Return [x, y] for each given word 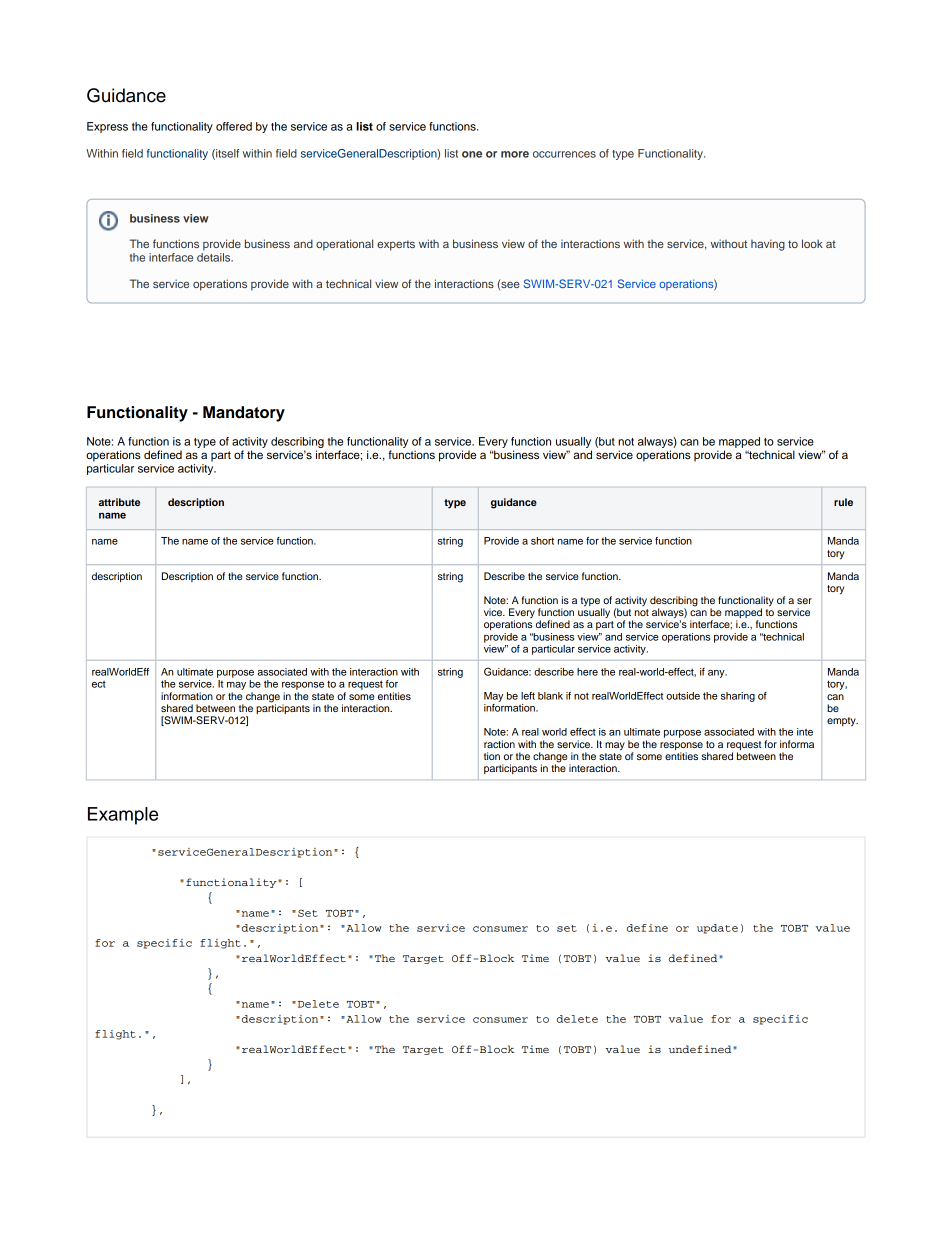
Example [123, 816]
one [472, 154]
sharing [738, 697]
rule [843, 502]
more [515, 154]
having [768, 245]
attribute [119, 502]
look [812, 243]
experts [396, 245]
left [528, 696]
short [542, 541]
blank [550, 696]
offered [234, 126]
